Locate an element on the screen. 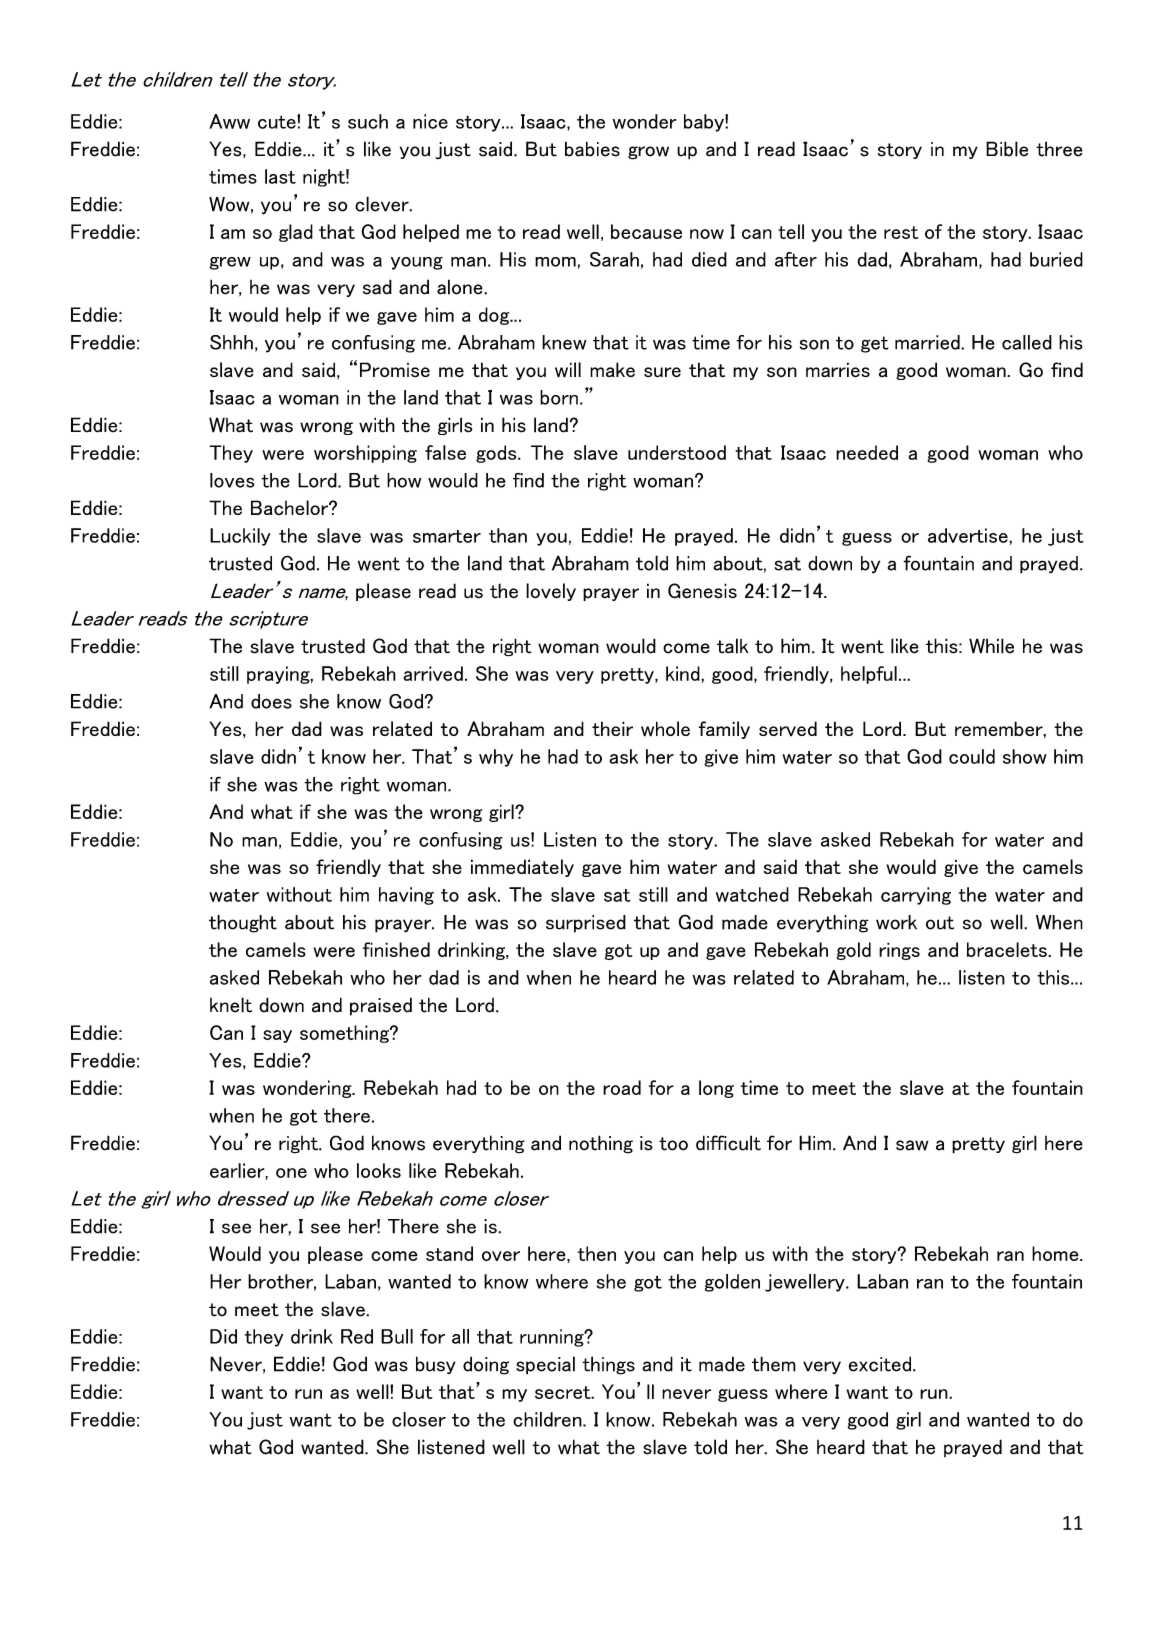  needed is located at coordinates (867, 452).
